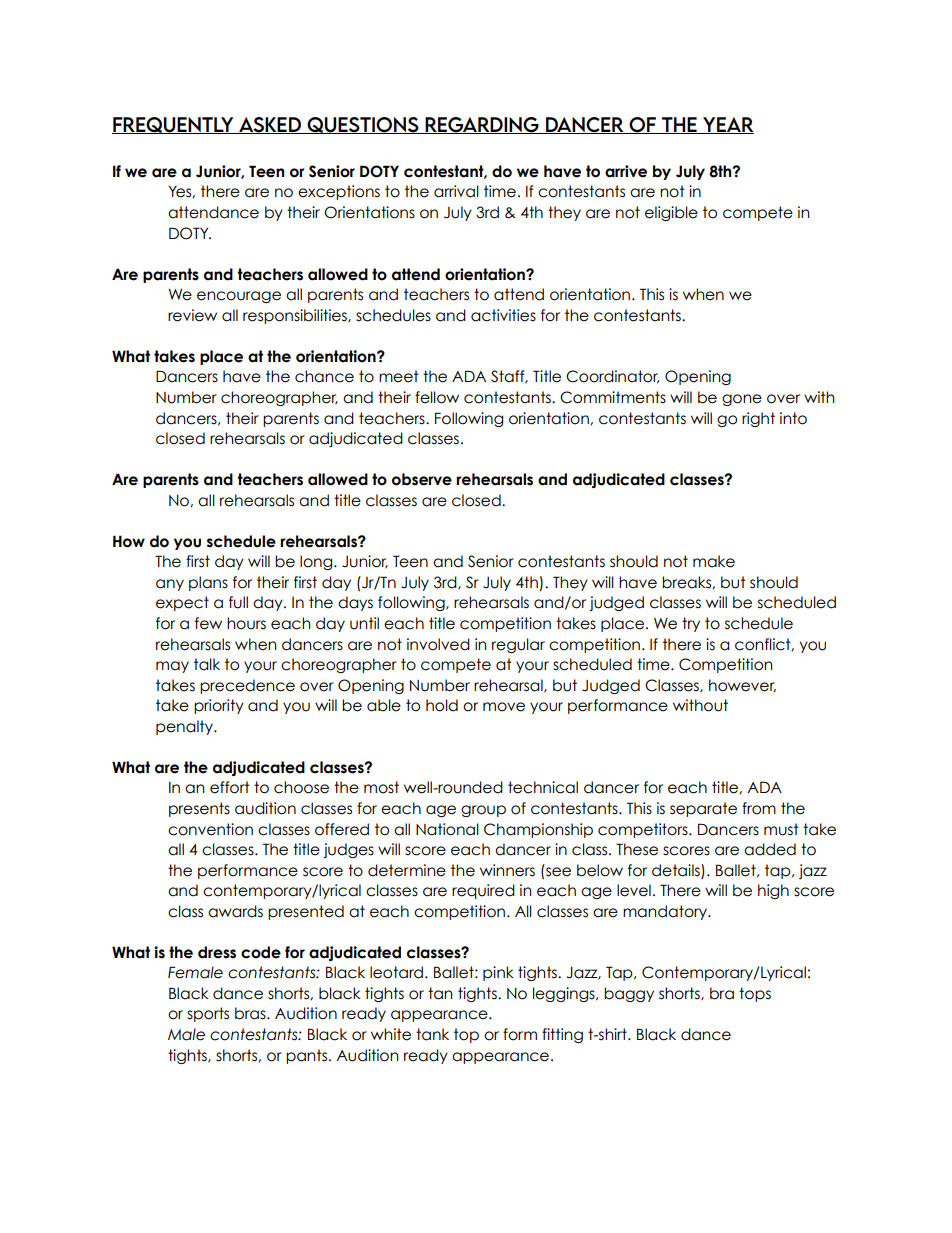 This screenshot has height=1233, width=952. Describe the element at coordinates (518, 645) in the screenshot. I see `regular` at that location.
